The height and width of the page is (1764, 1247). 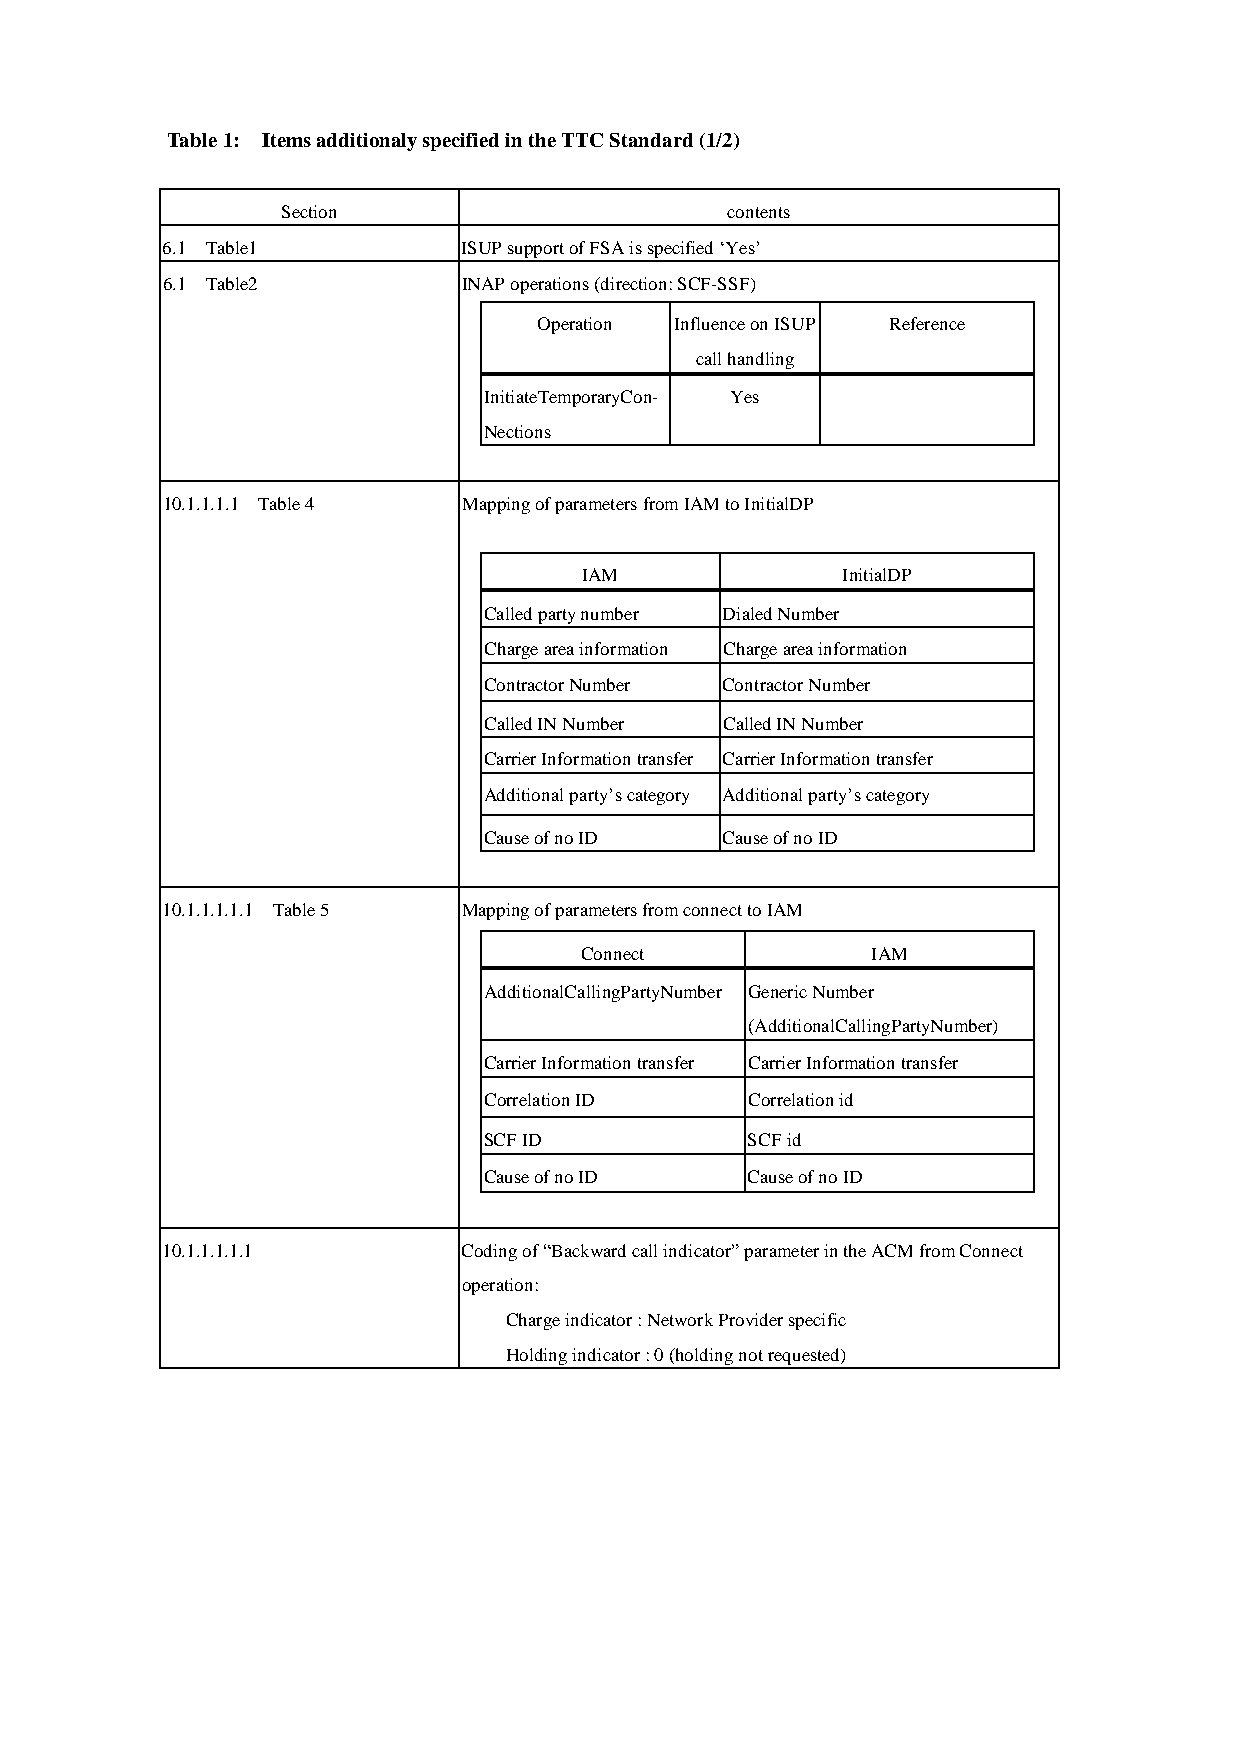 I want to click on contents, so click(x=758, y=212).
